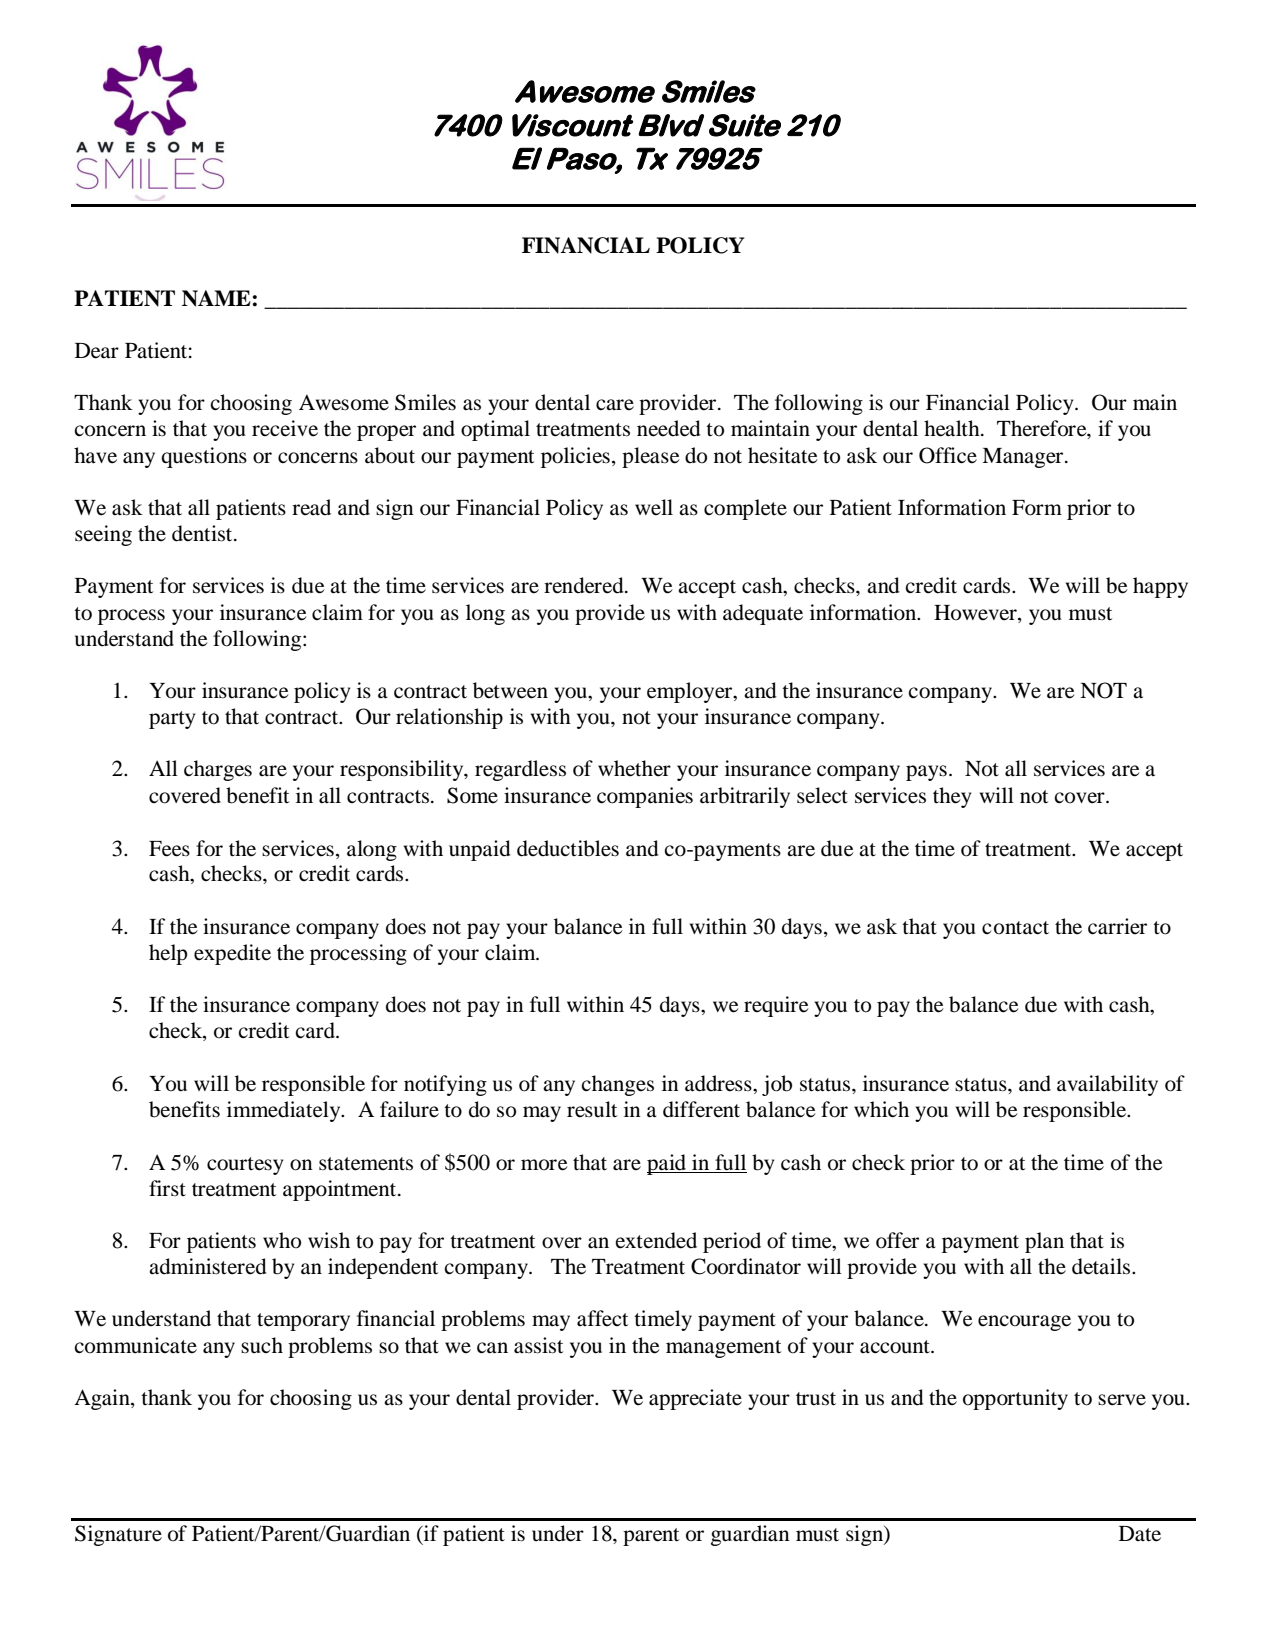  I want to click on Again, so click(103, 1399).
